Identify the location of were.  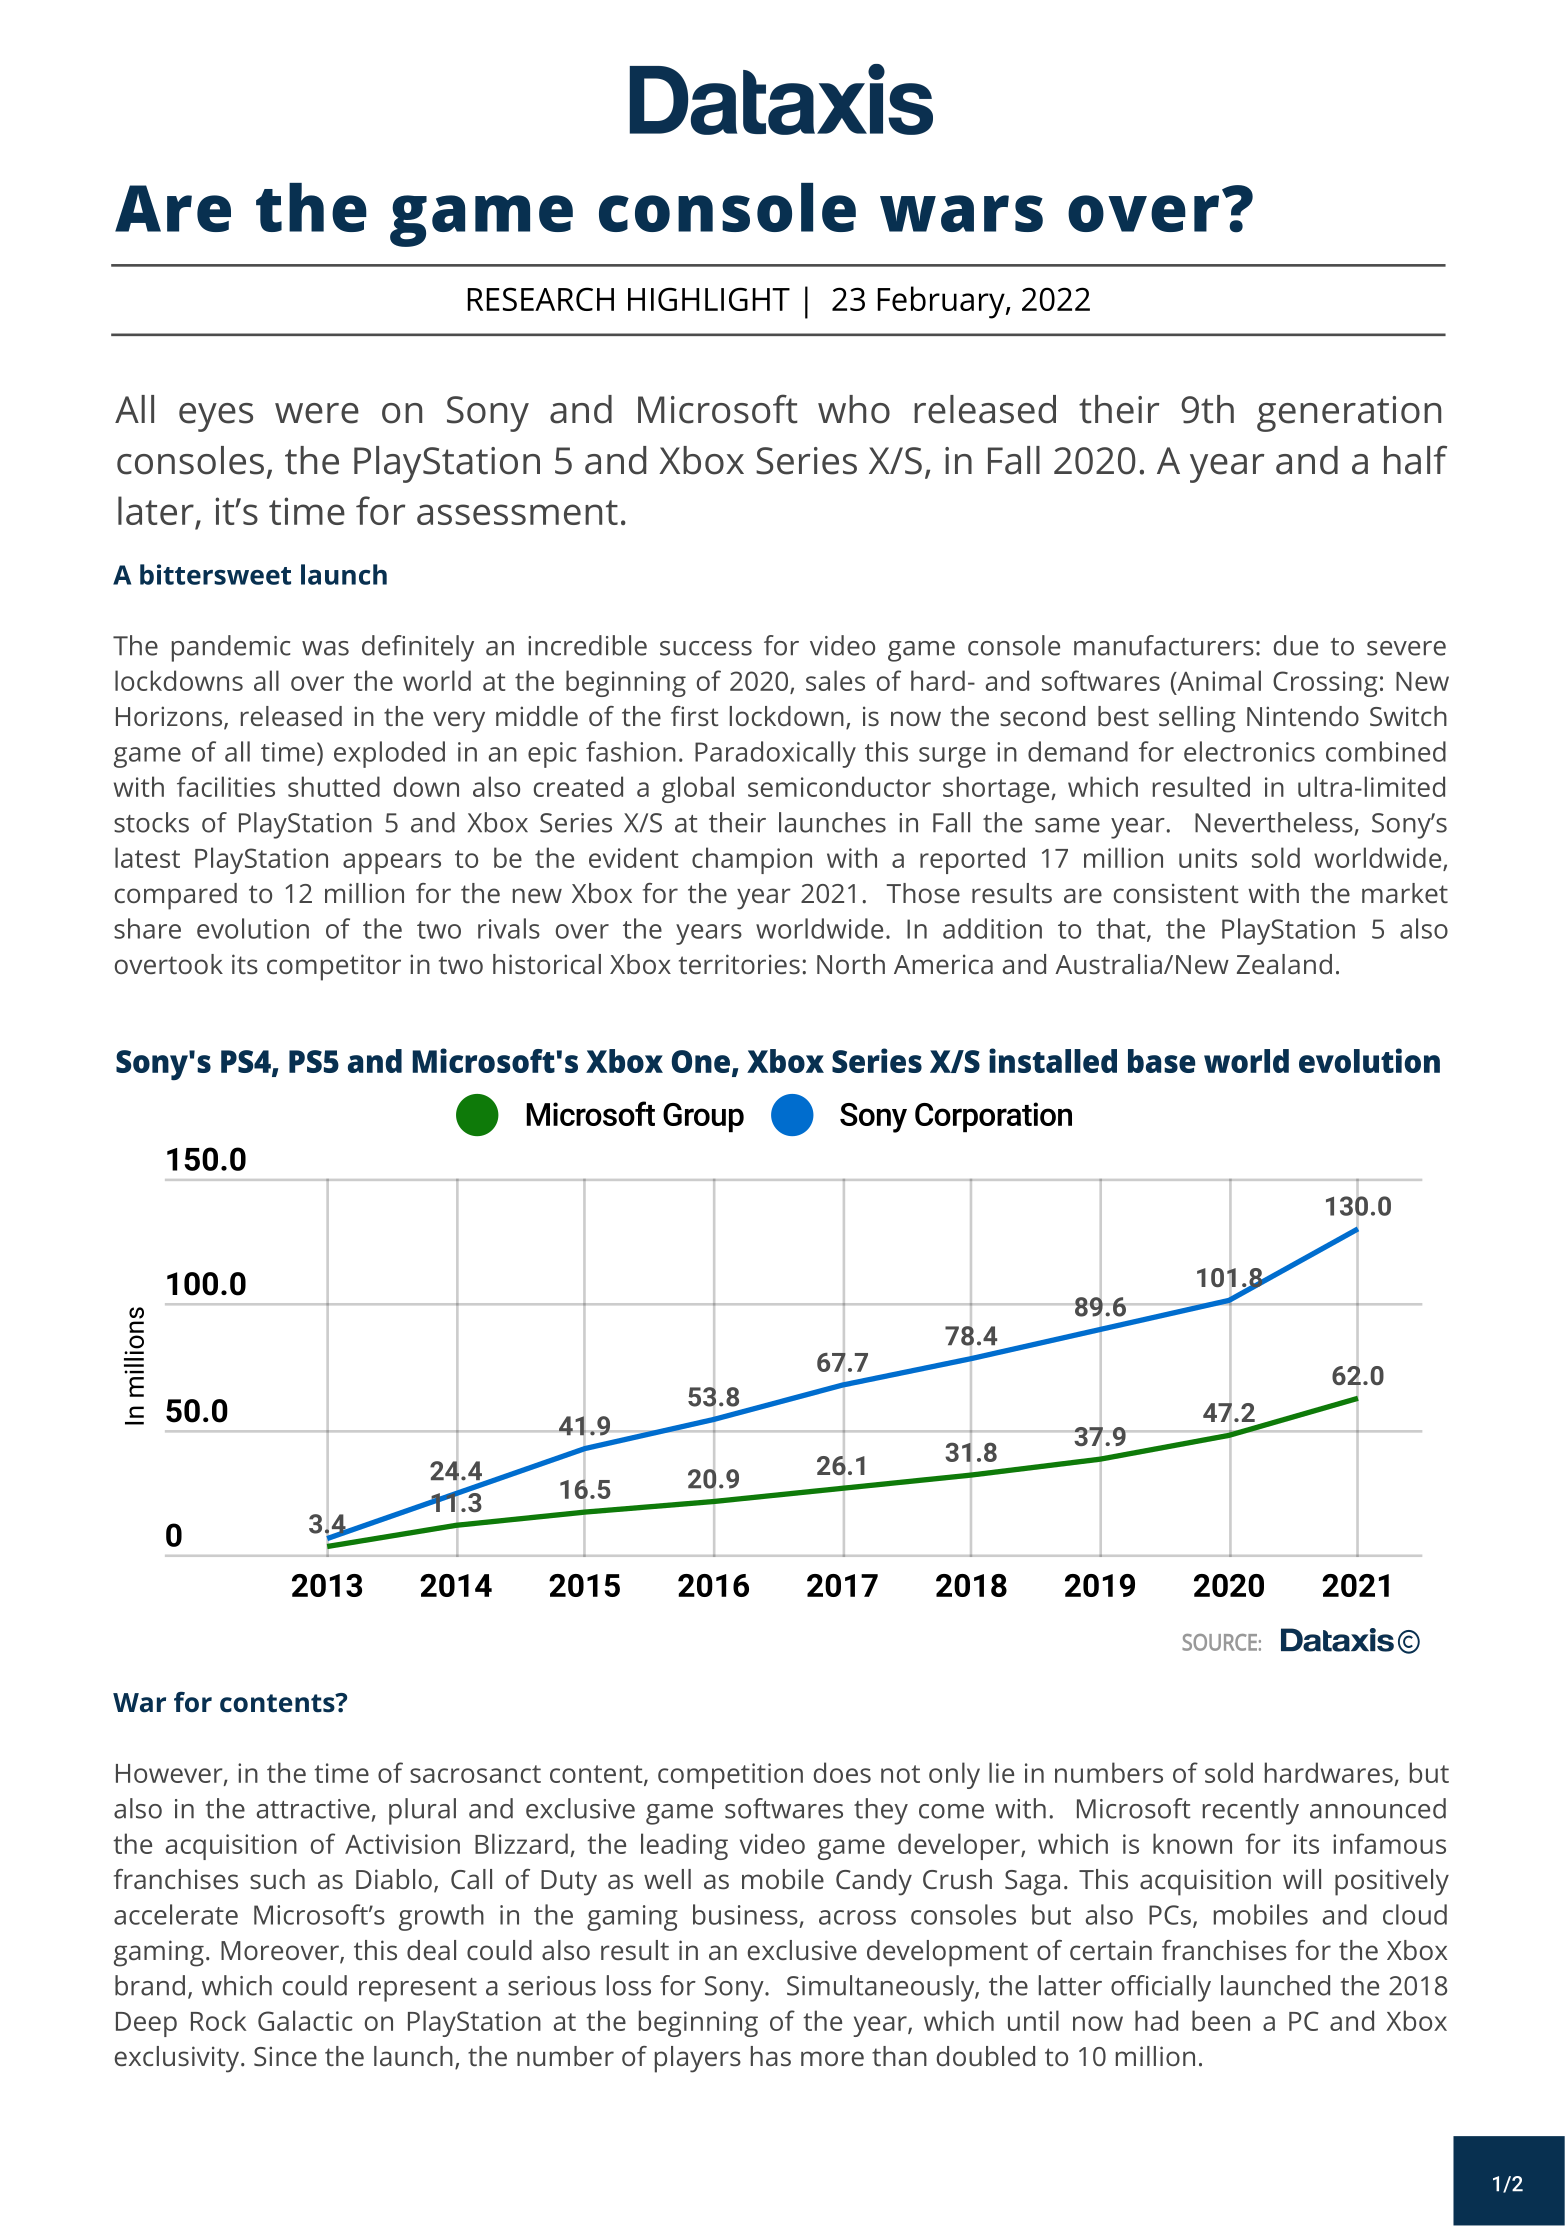
(317, 413).
